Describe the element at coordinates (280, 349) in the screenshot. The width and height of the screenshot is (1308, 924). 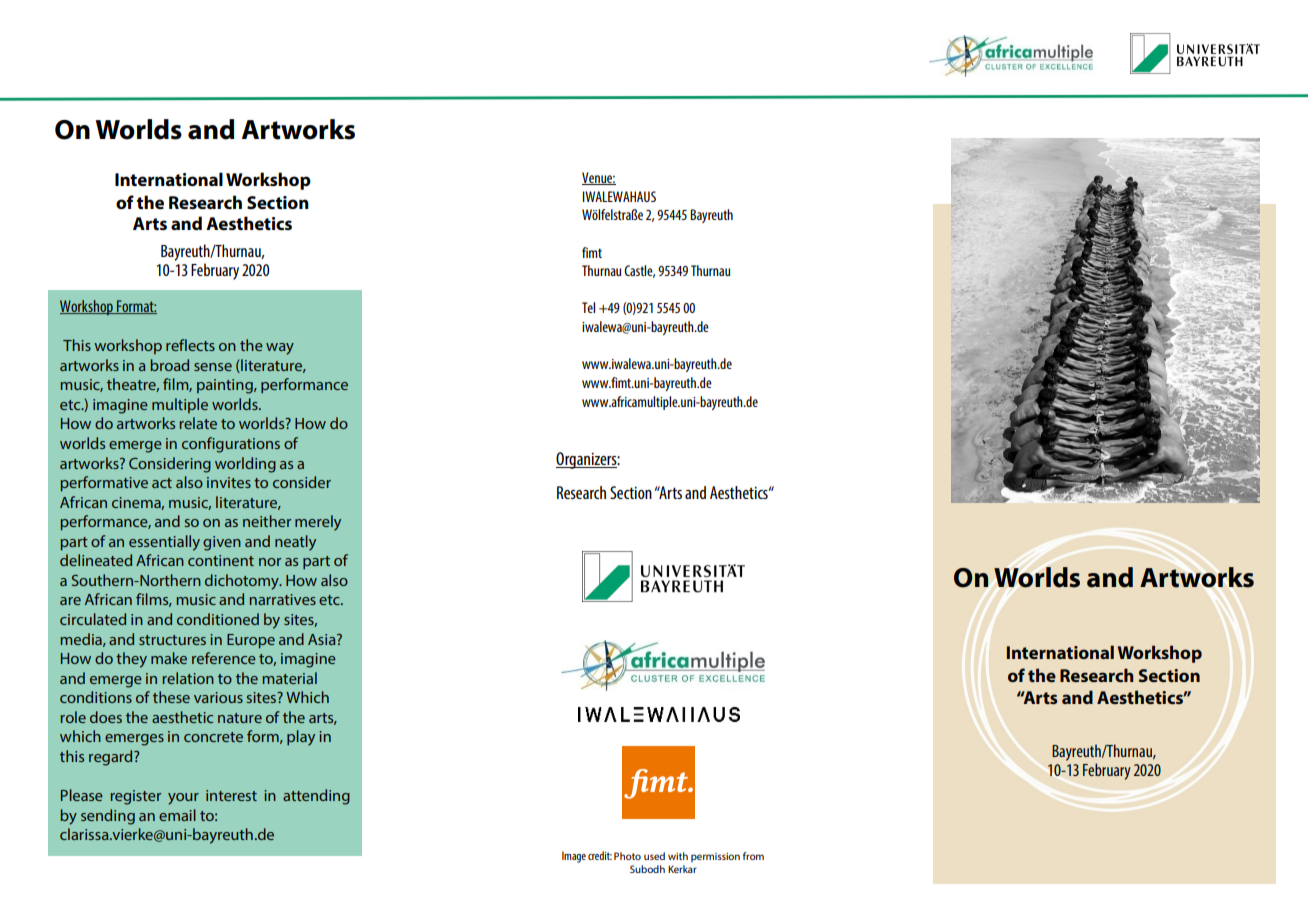
I see `way` at that location.
